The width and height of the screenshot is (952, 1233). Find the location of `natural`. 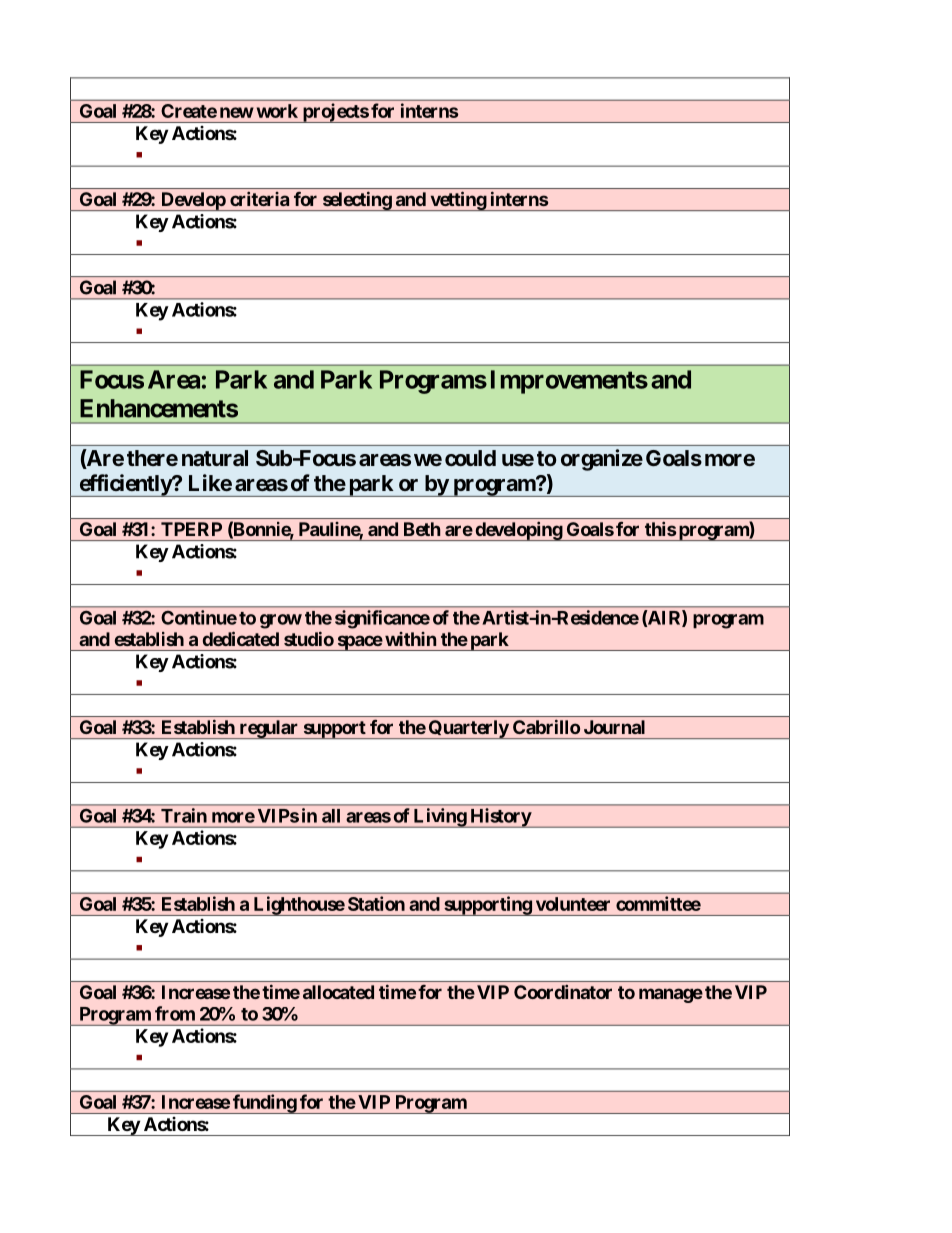

natural is located at coordinates (215, 458).
